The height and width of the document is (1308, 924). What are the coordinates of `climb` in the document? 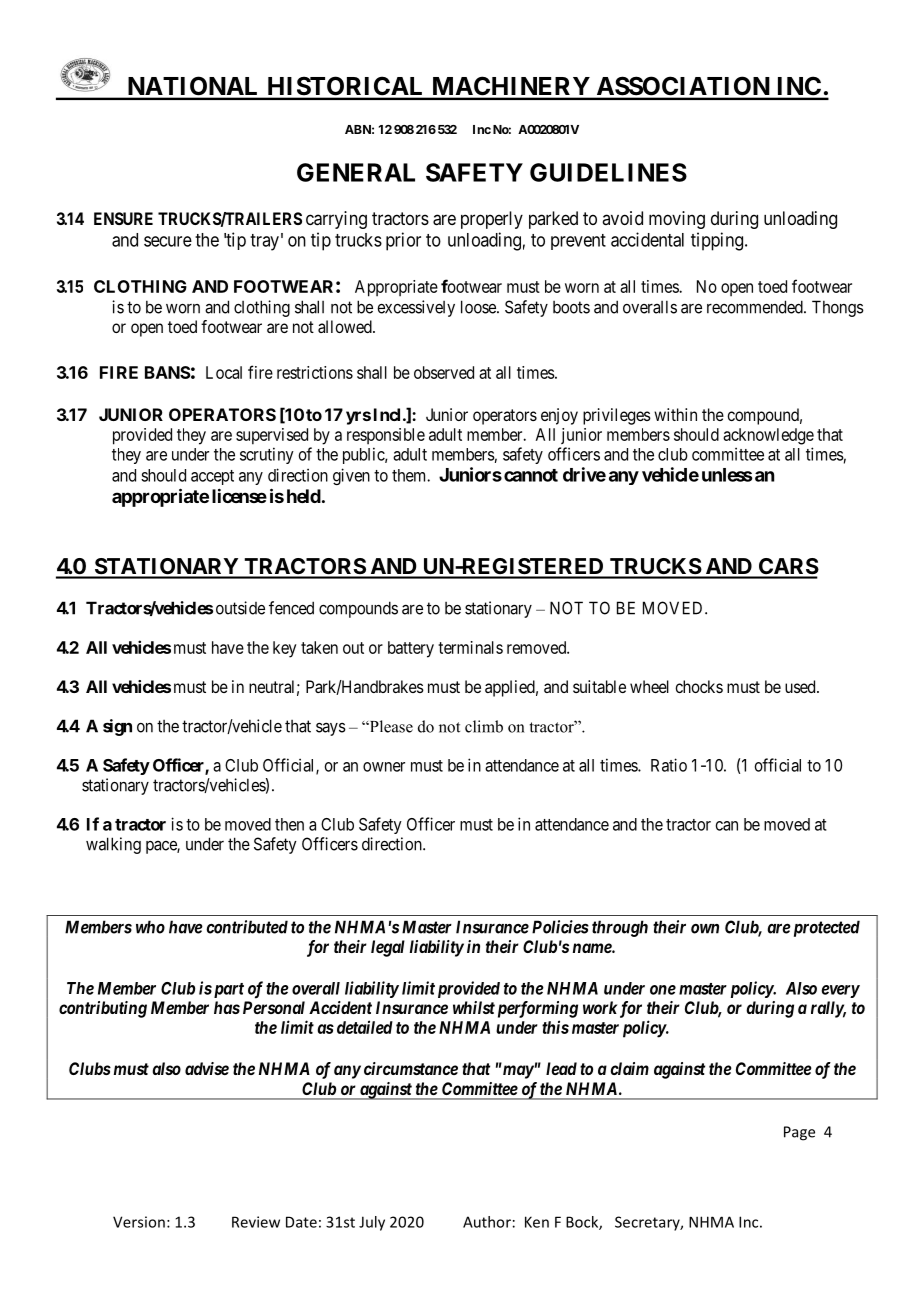 It's located at (484, 726).
